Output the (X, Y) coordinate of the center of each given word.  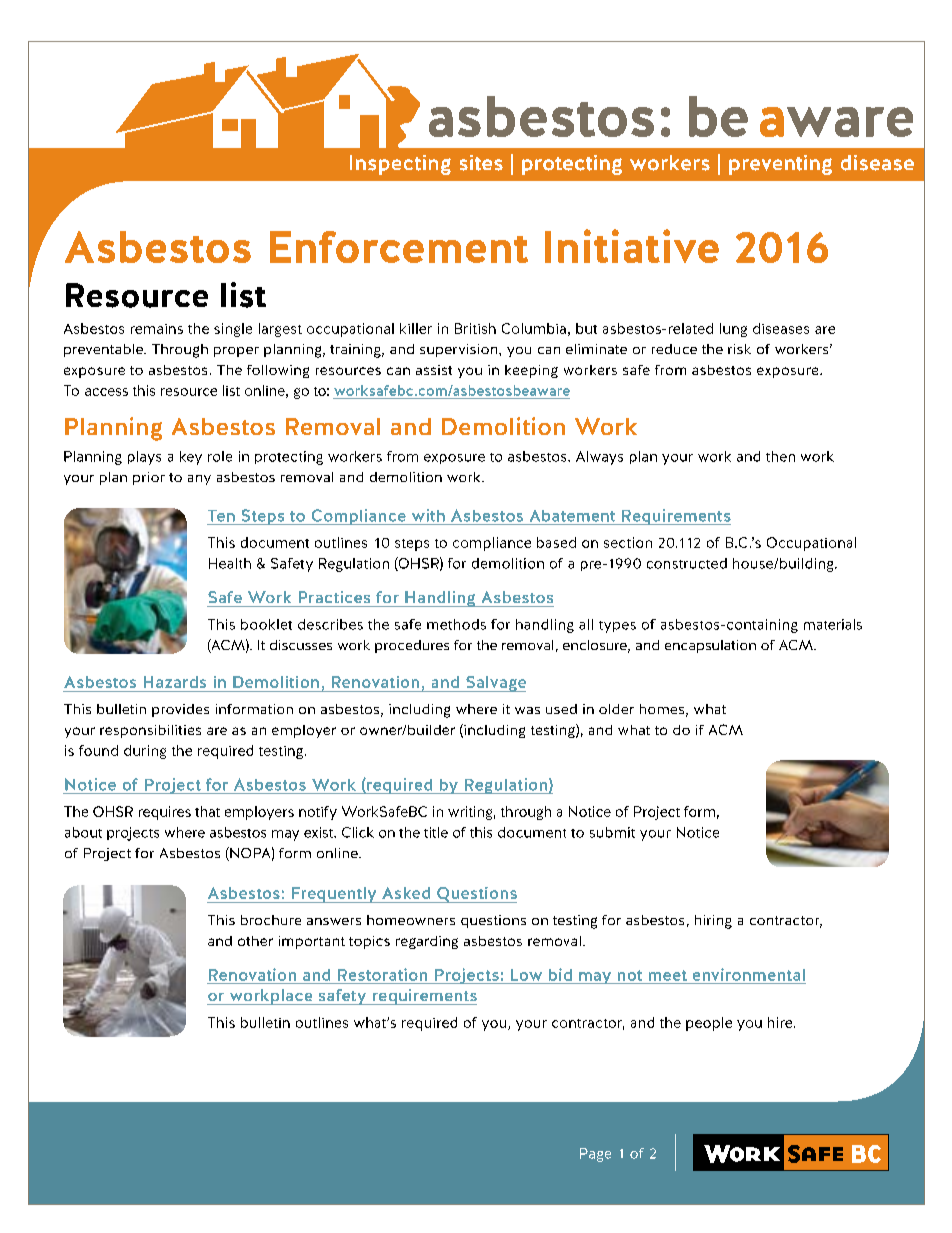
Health (230, 563)
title (436, 832)
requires (165, 813)
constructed (687, 563)
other (255, 941)
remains (157, 329)
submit (612, 832)
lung (733, 330)
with (428, 515)
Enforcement (399, 247)
